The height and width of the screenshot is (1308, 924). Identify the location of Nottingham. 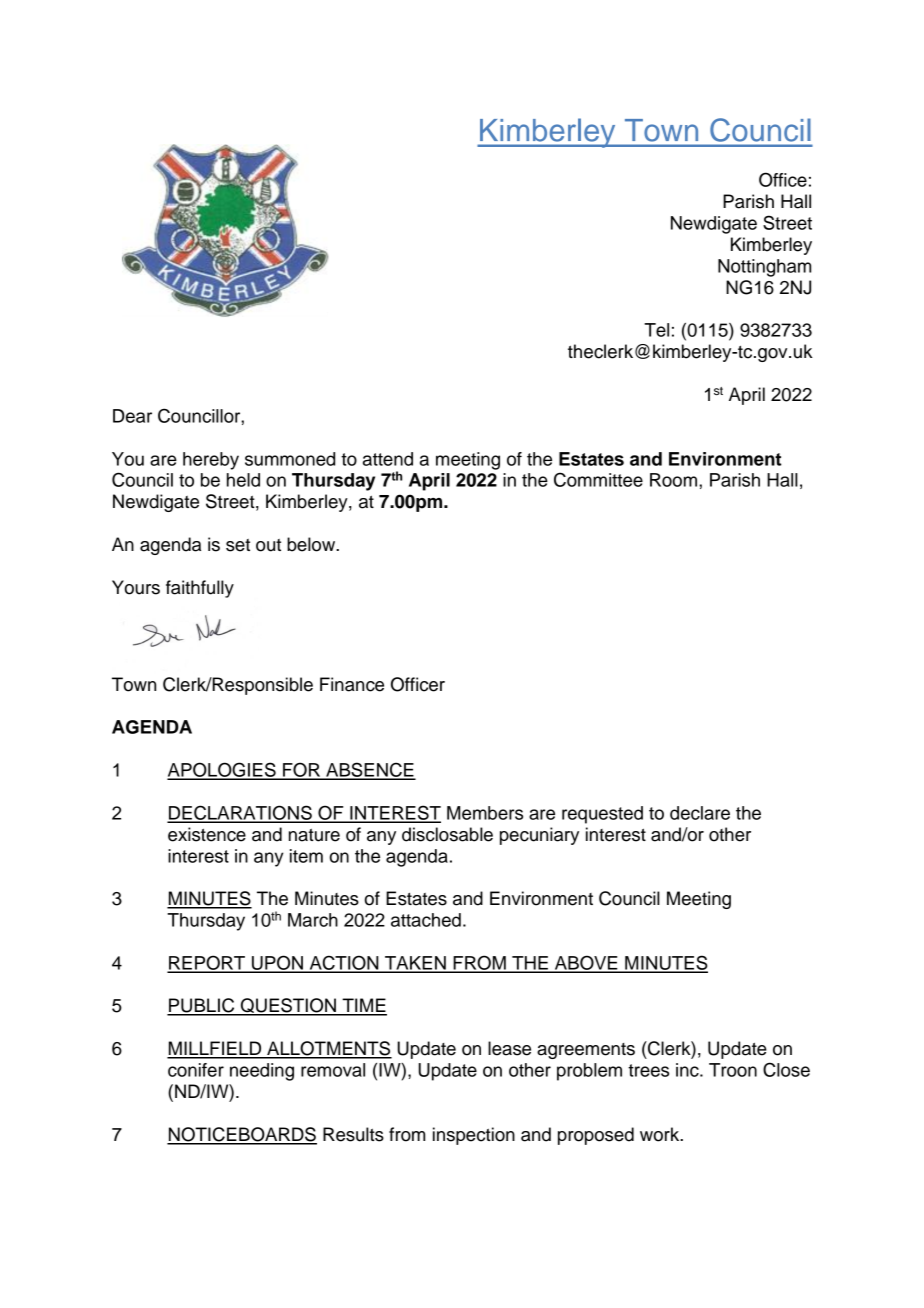
(764, 268).
